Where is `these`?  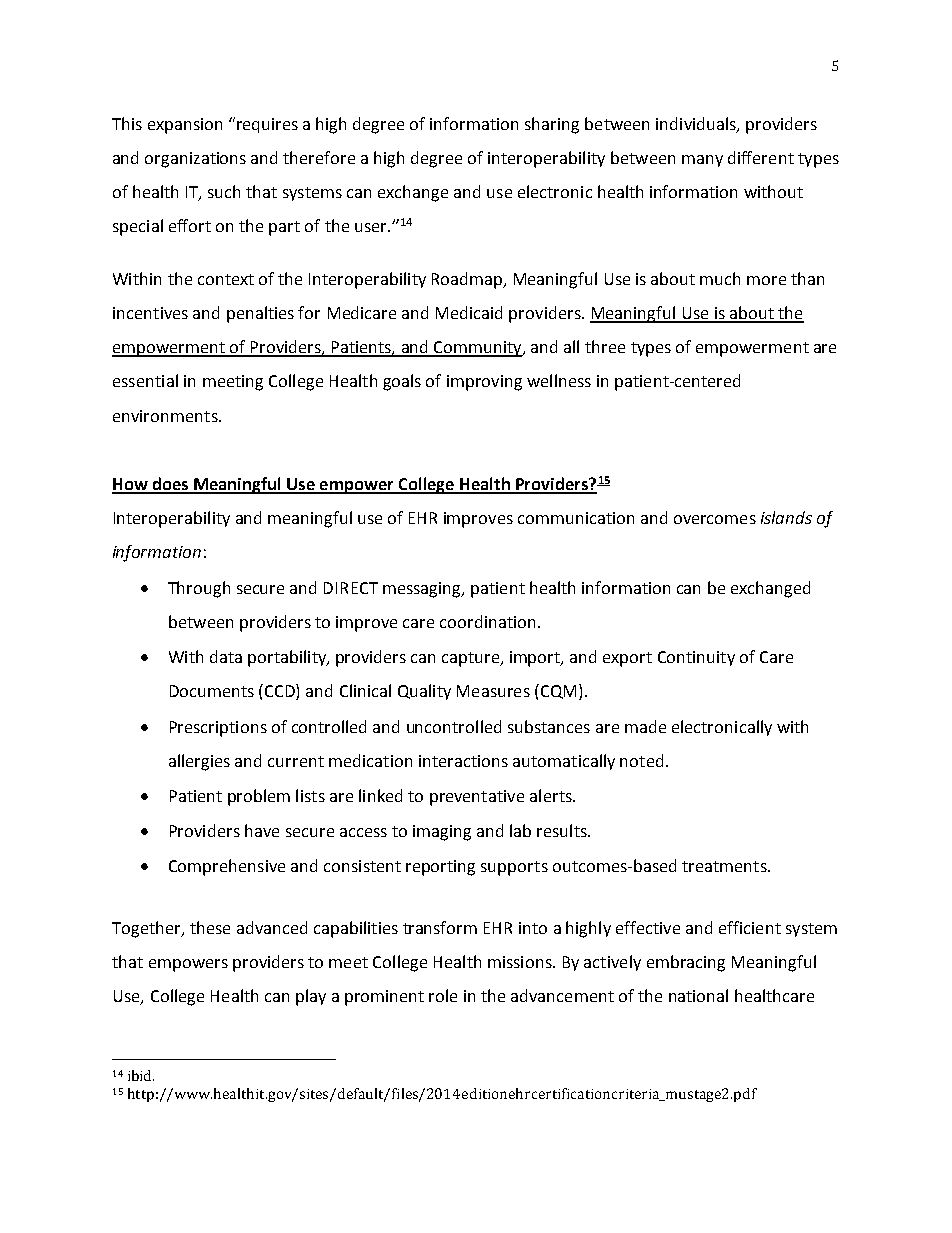
these is located at coordinates (210, 927).
